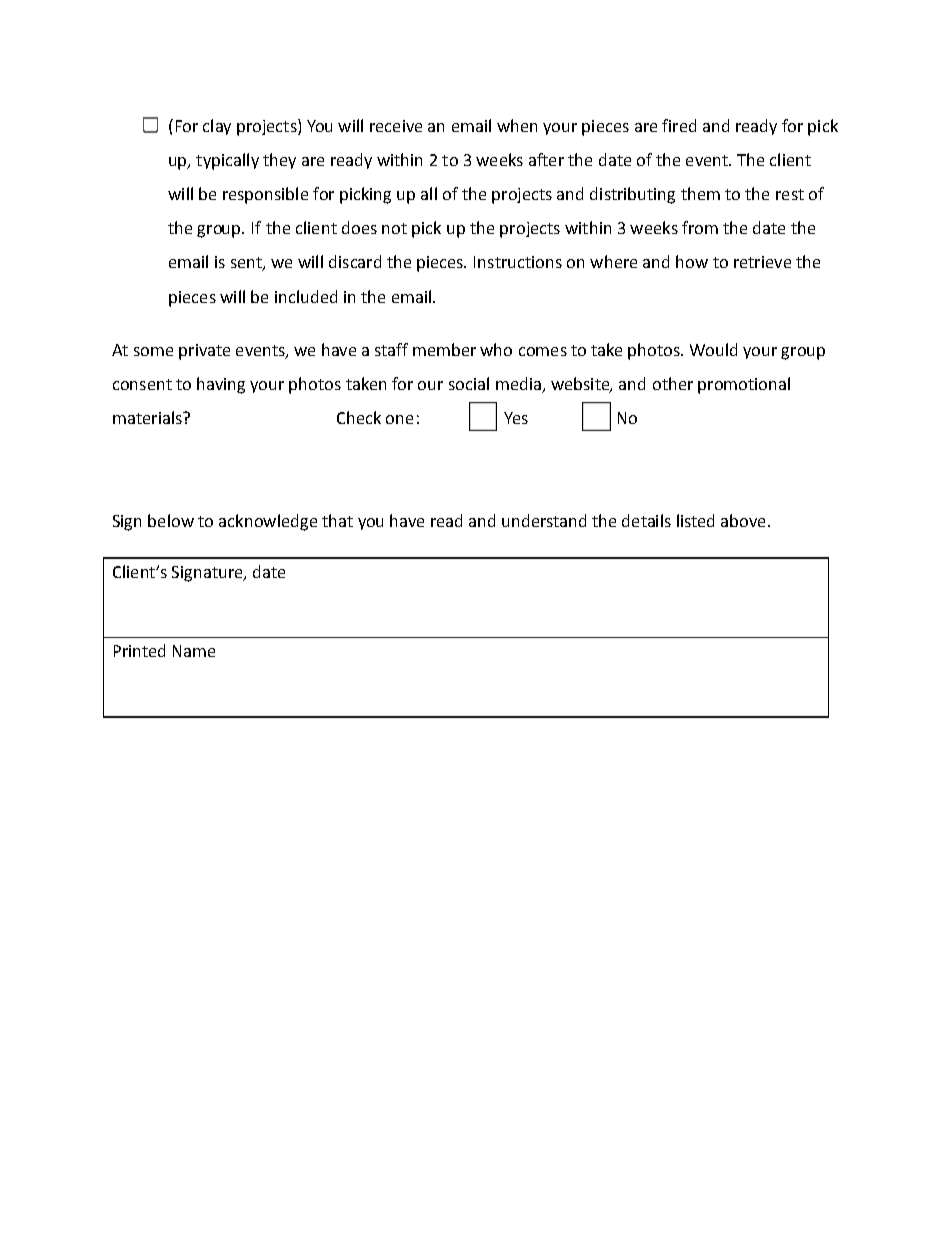 This screenshot has height=1233, width=952. I want to click on above, so click(743, 520).
